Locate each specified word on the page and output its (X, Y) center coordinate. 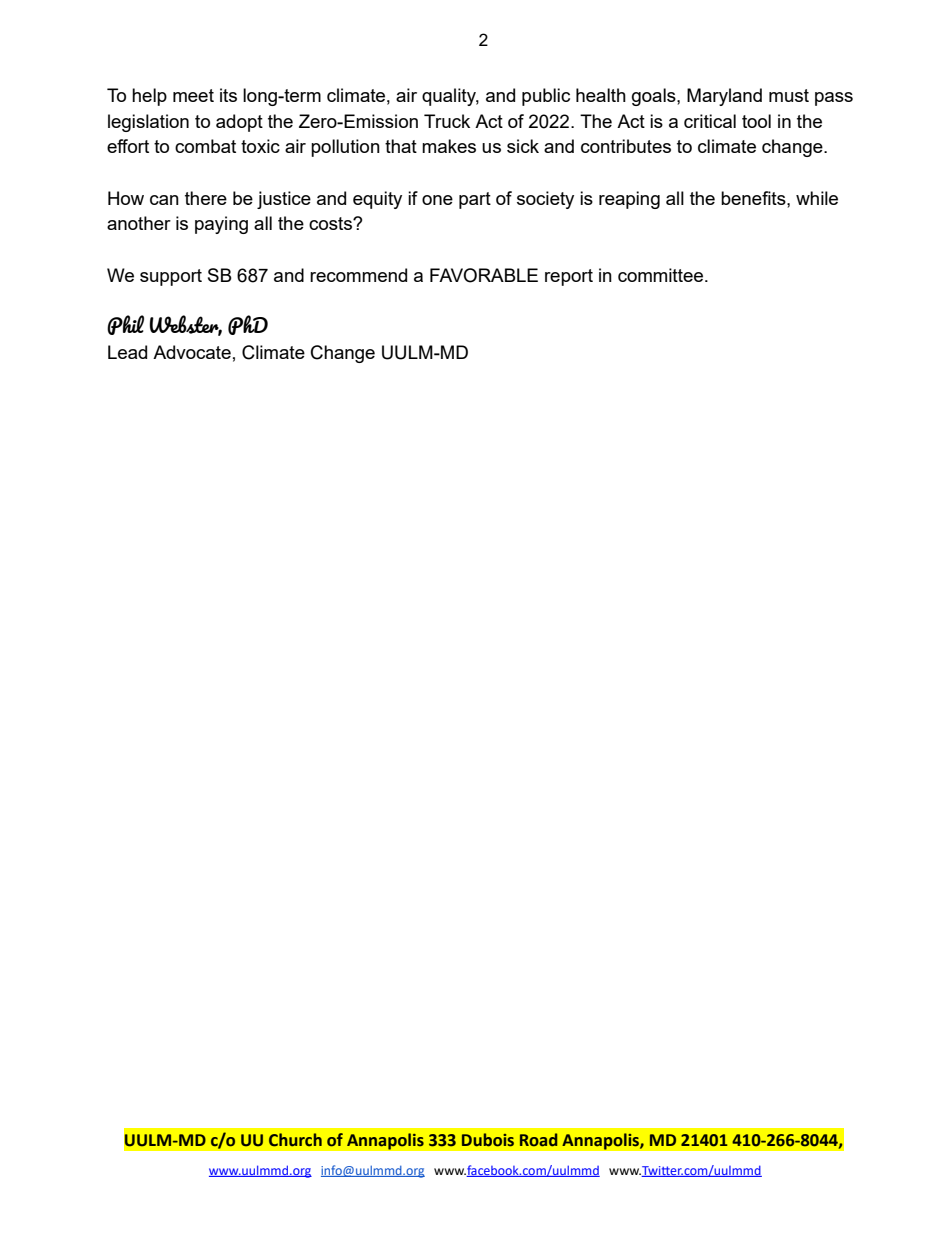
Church (295, 1140)
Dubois (488, 1140)
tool (756, 121)
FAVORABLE (484, 275)
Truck (447, 121)
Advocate (192, 352)
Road (538, 1140)
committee (660, 275)
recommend (358, 275)
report (569, 277)
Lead (127, 352)
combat (205, 146)
